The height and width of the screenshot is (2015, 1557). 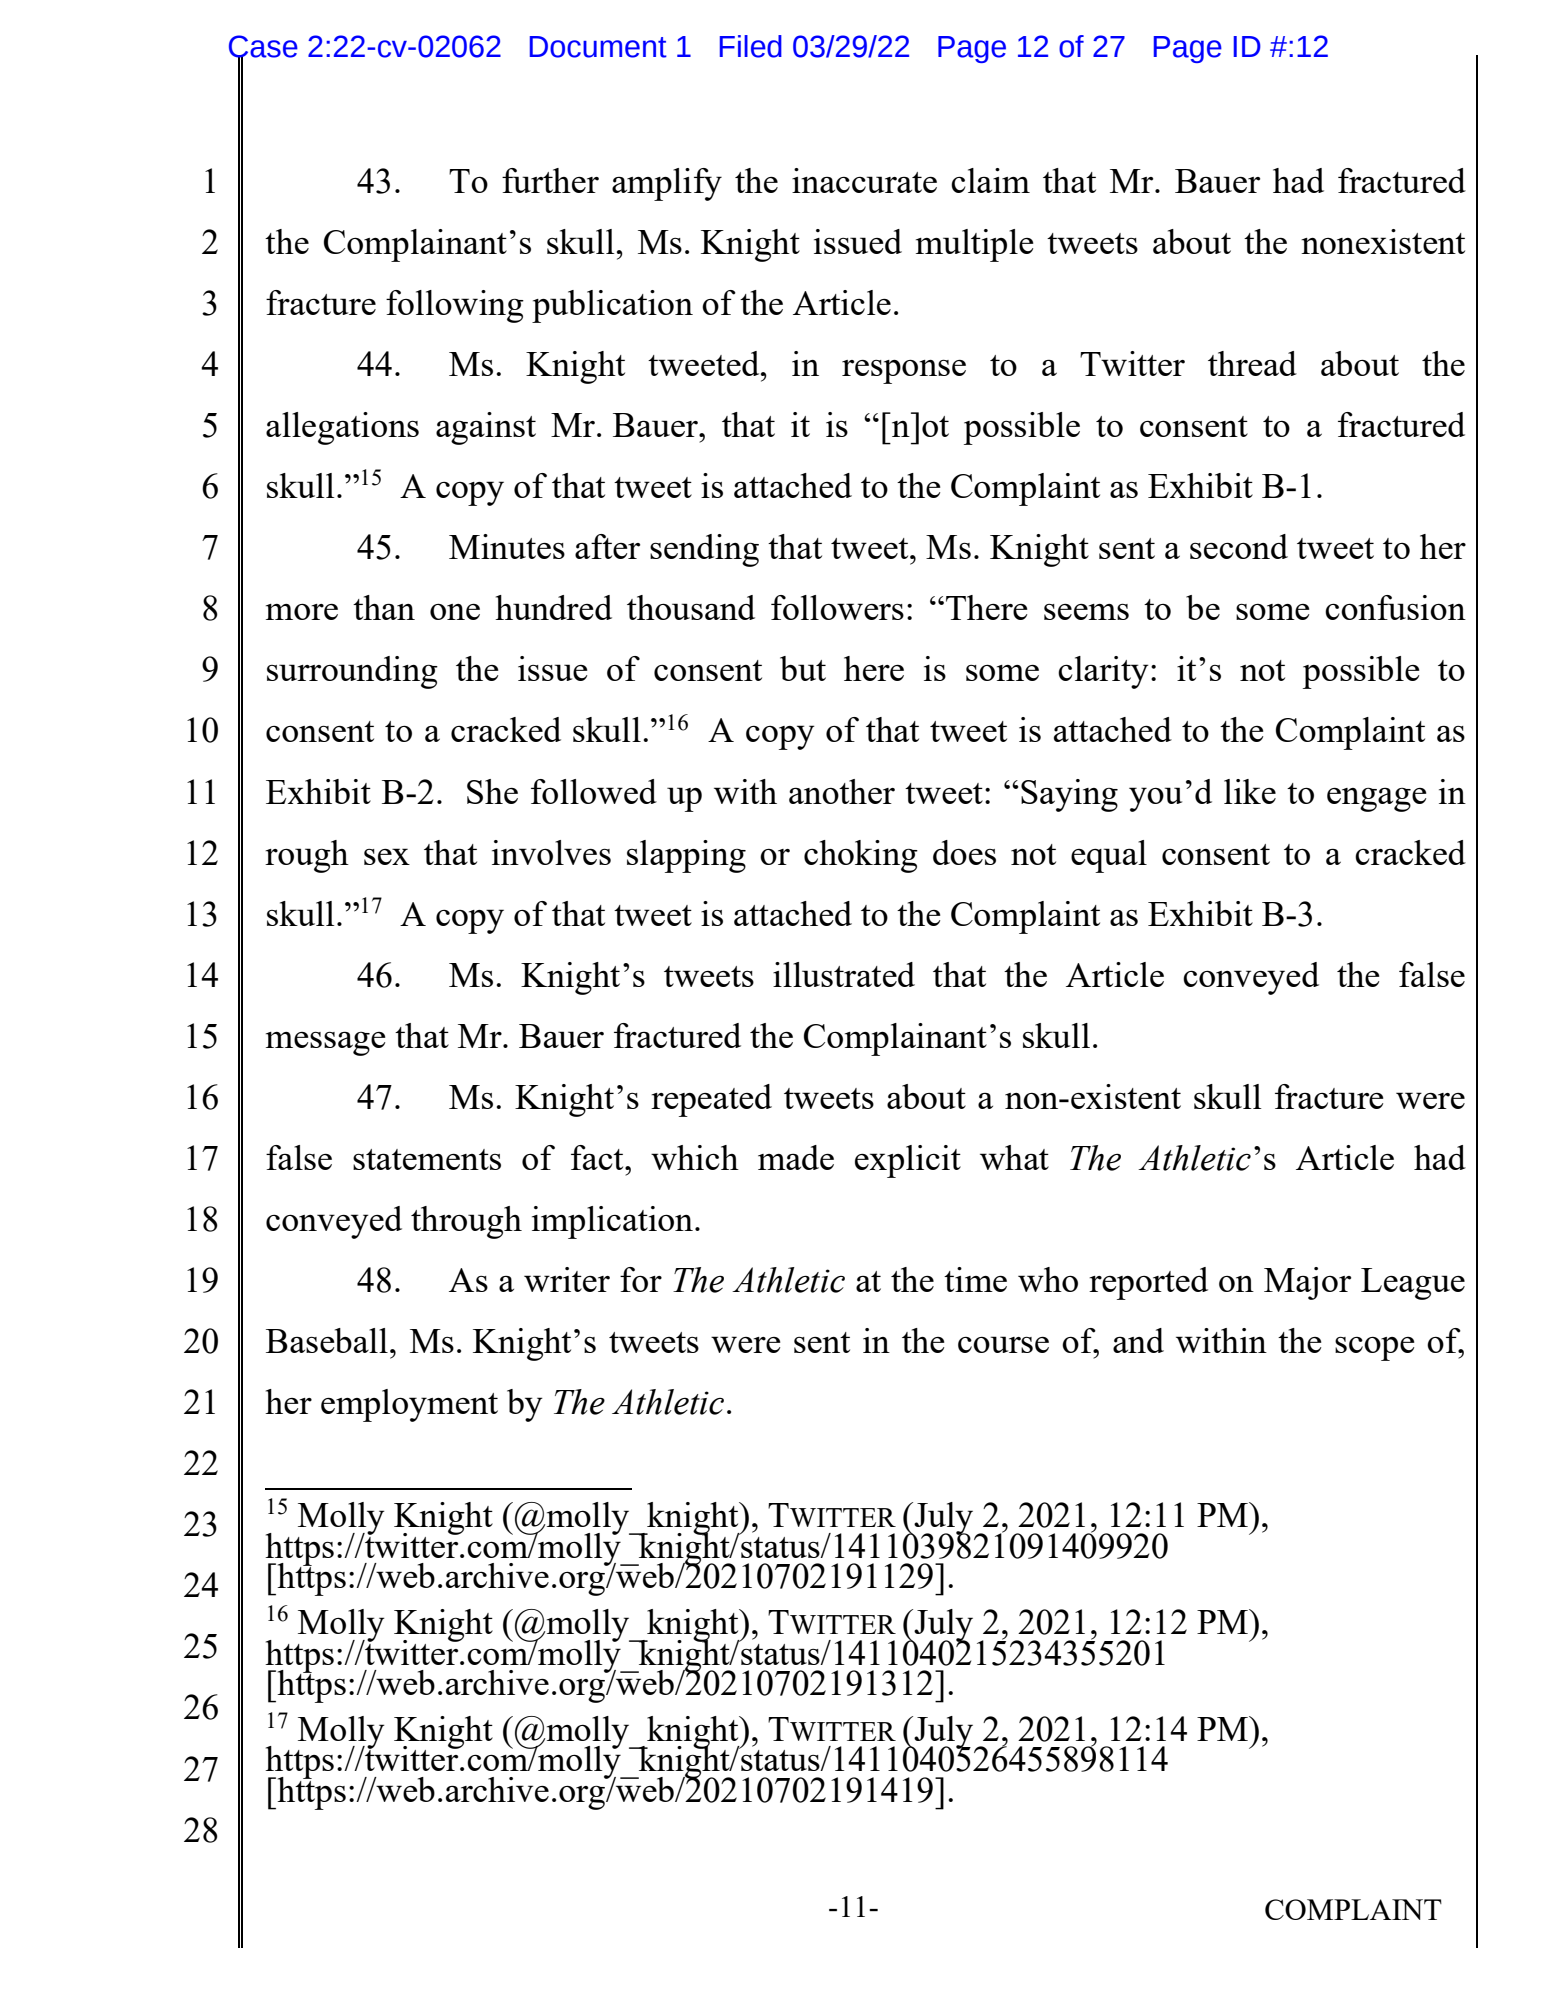 What do you see at coordinates (803, 668) in the screenshot?
I see `but` at bounding box center [803, 668].
